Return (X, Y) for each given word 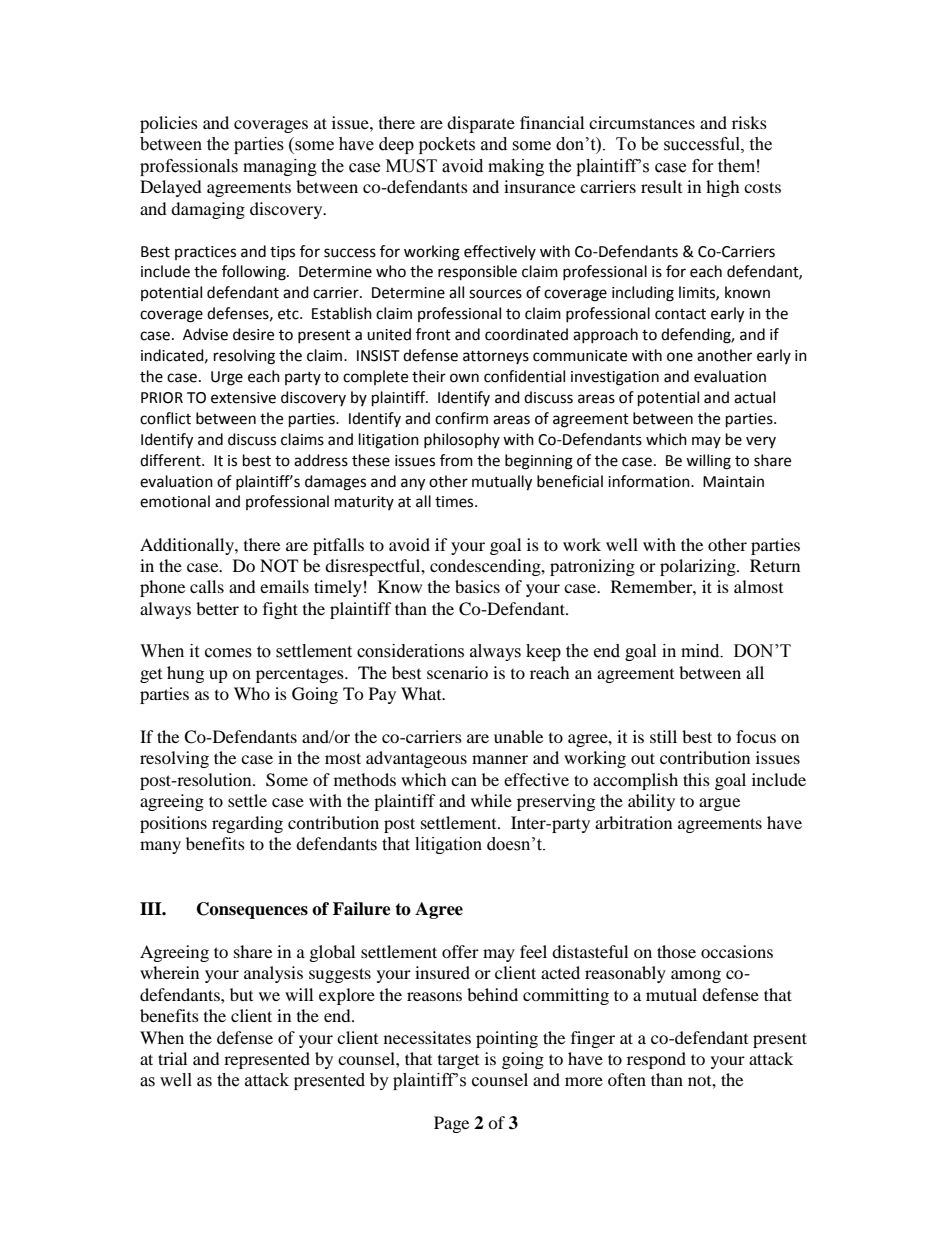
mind (701, 651)
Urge (227, 378)
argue (719, 804)
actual (754, 397)
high (723, 188)
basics (477, 586)
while (491, 800)
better (217, 608)
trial (172, 1058)
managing (280, 167)
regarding (247, 824)
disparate (481, 124)
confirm (461, 418)
